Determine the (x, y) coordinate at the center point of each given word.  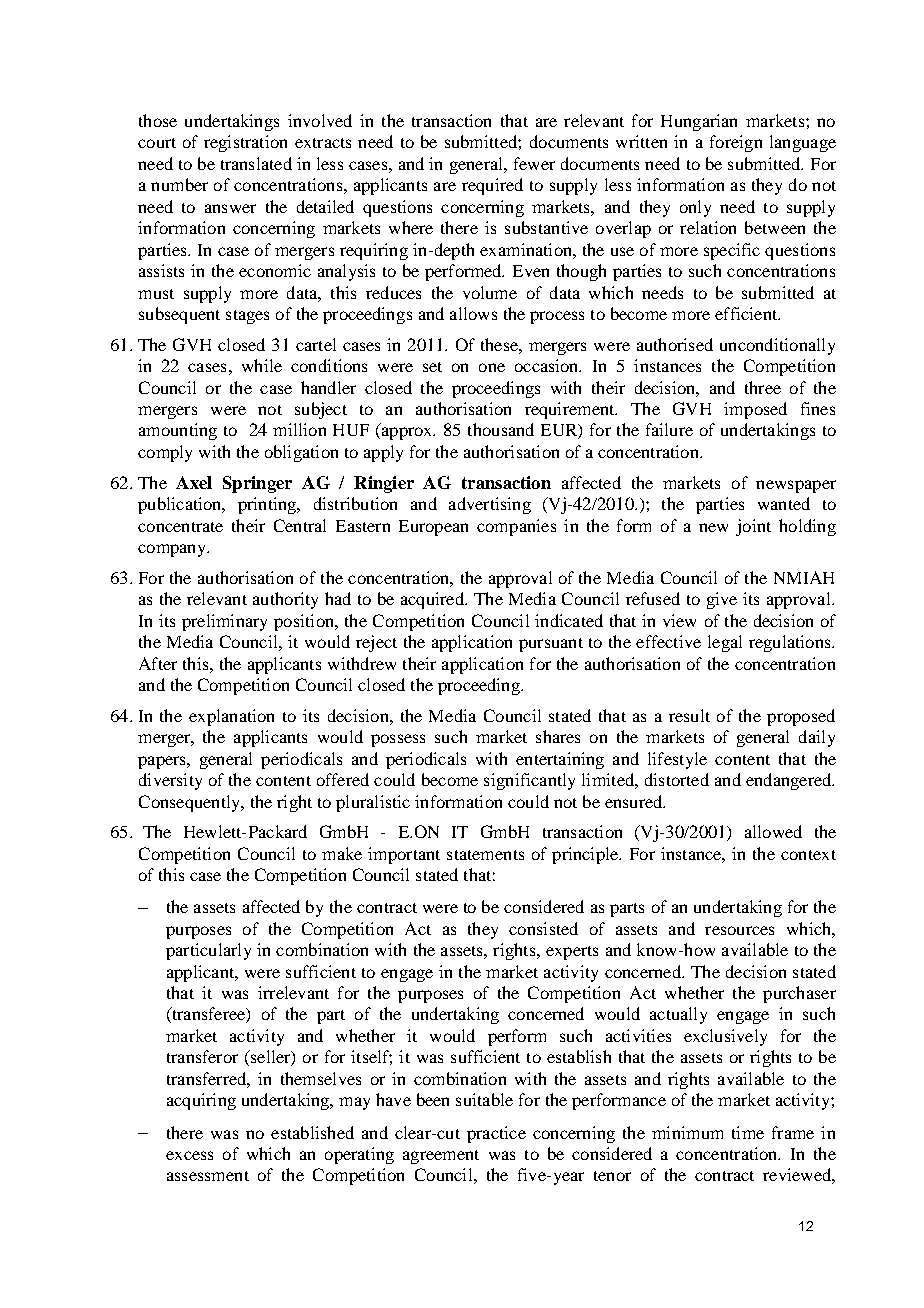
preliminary (224, 622)
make (342, 853)
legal (725, 643)
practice (496, 1134)
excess (189, 1155)
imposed (755, 410)
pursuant (551, 645)
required (492, 186)
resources (739, 930)
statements (485, 855)
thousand (501, 429)
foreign (736, 143)
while (262, 365)
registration (245, 143)
